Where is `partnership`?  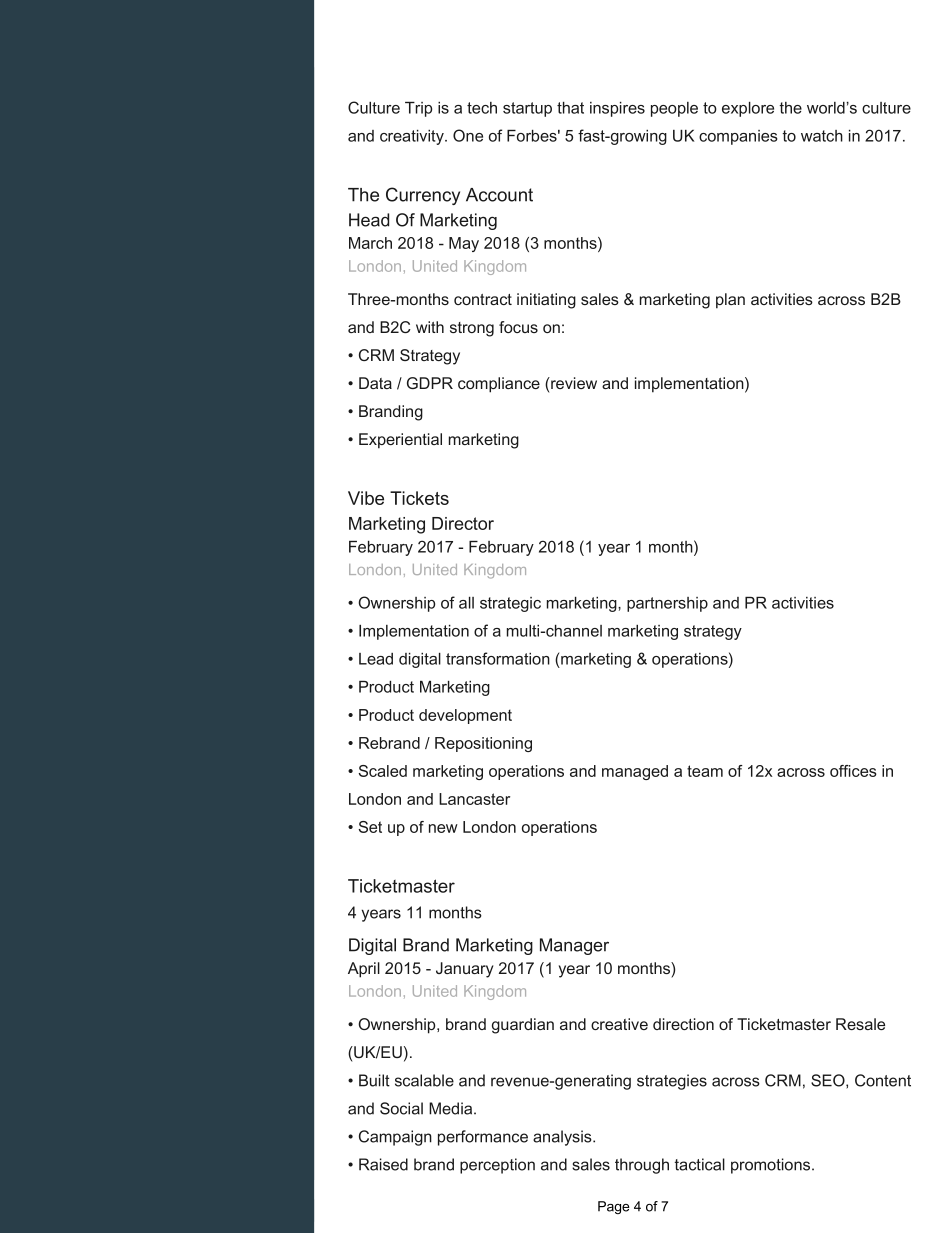 partnership is located at coordinates (667, 604).
